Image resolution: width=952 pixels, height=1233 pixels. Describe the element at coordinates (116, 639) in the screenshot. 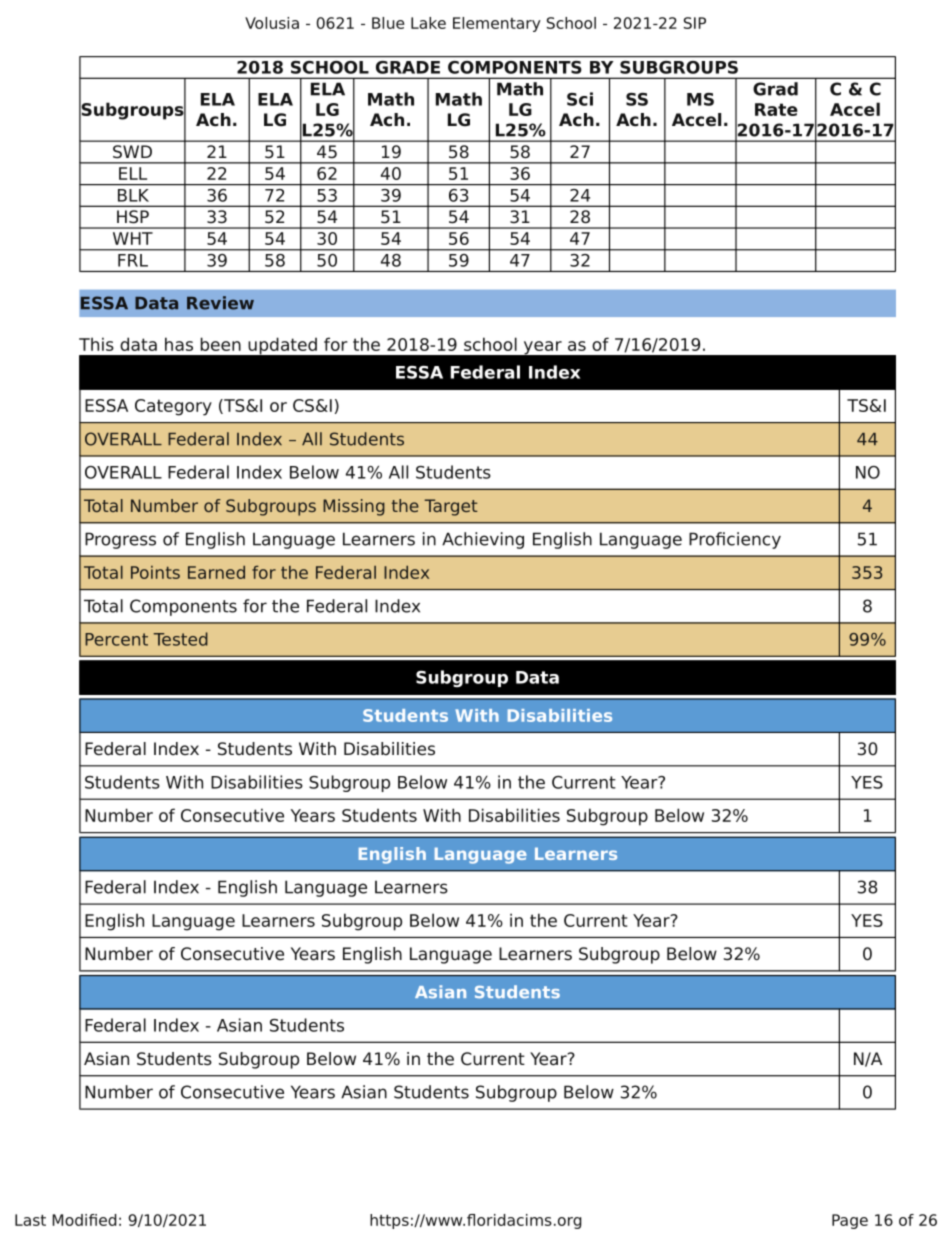

I see `Percent` at that location.
